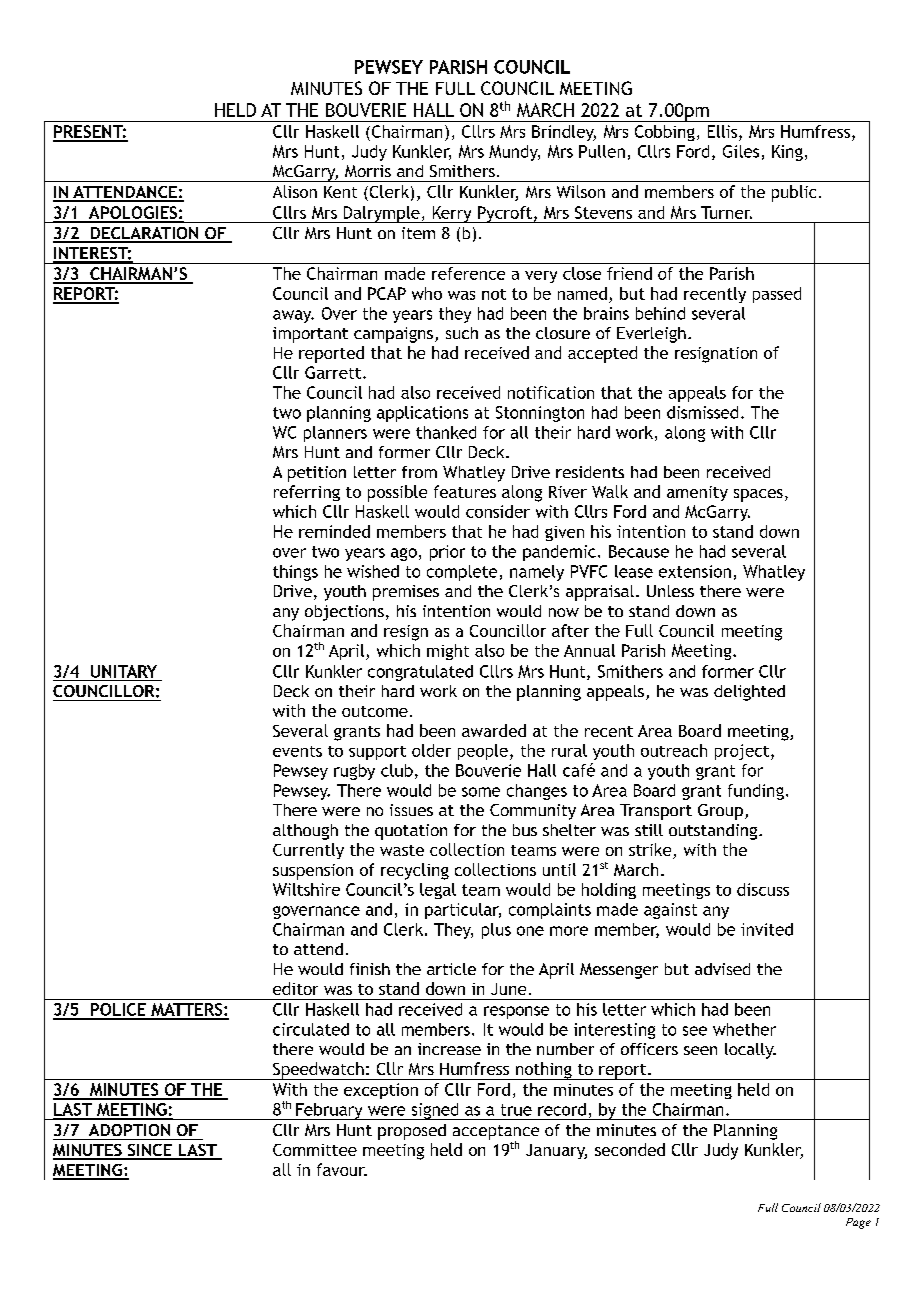  Describe the element at coordinates (462, 573) in the document. I see `complete` at that location.
